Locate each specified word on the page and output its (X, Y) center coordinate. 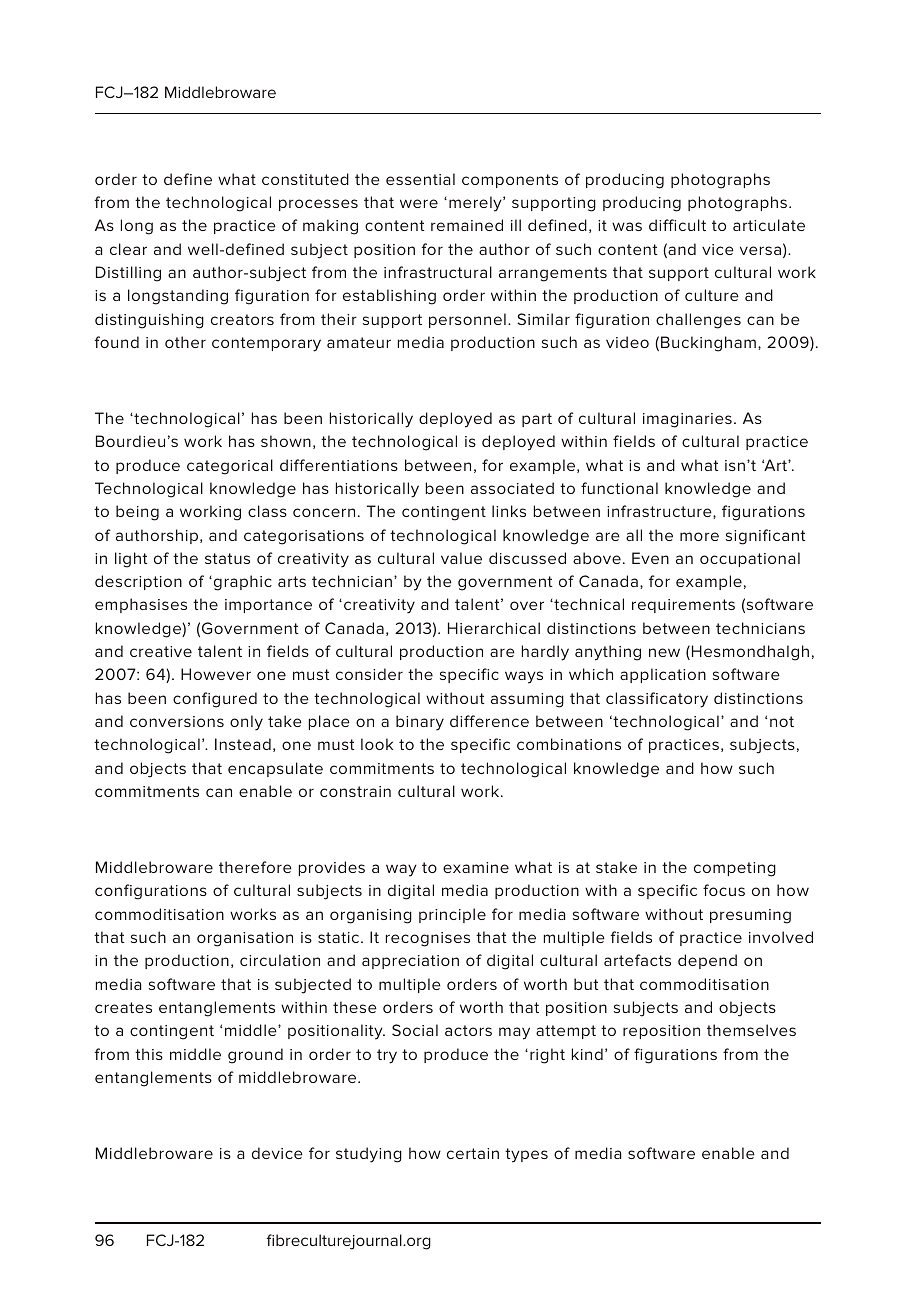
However (216, 674)
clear (128, 249)
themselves (751, 1030)
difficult (677, 225)
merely (476, 204)
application (663, 675)
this (149, 1054)
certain (473, 1153)
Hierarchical (494, 628)
